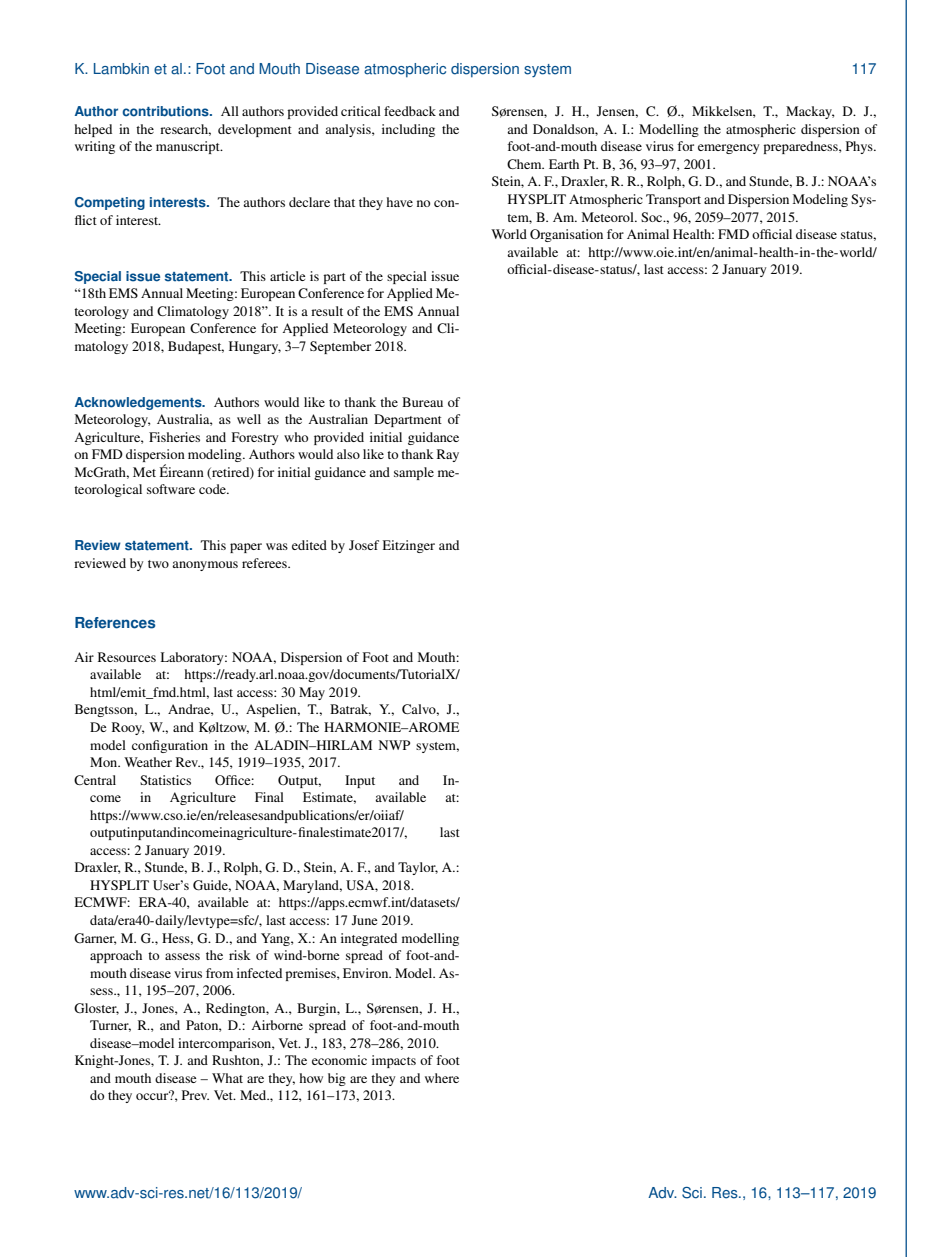 This page has height=1257, width=952. What do you see at coordinates (196, 347) in the page?
I see `Budapest` at bounding box center [196, 347].
